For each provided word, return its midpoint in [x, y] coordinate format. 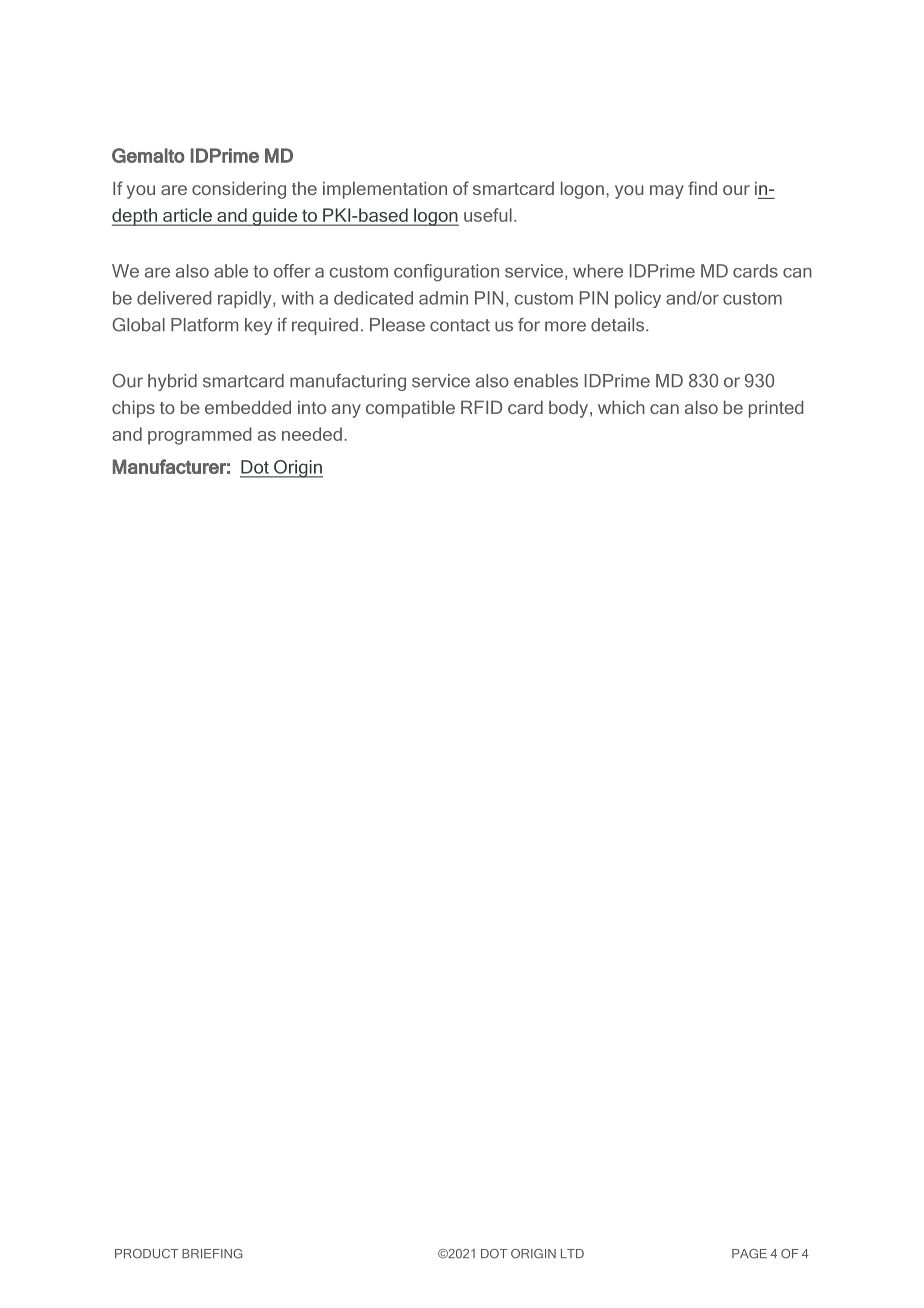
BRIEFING [212, 1254]
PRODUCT [146, 1254]
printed [776, 409]
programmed [200, 436]
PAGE [749, 1254]
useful [488, 215]
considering [239, 190]
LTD [572, 1253]
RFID [481, 407]
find [702, 188]
